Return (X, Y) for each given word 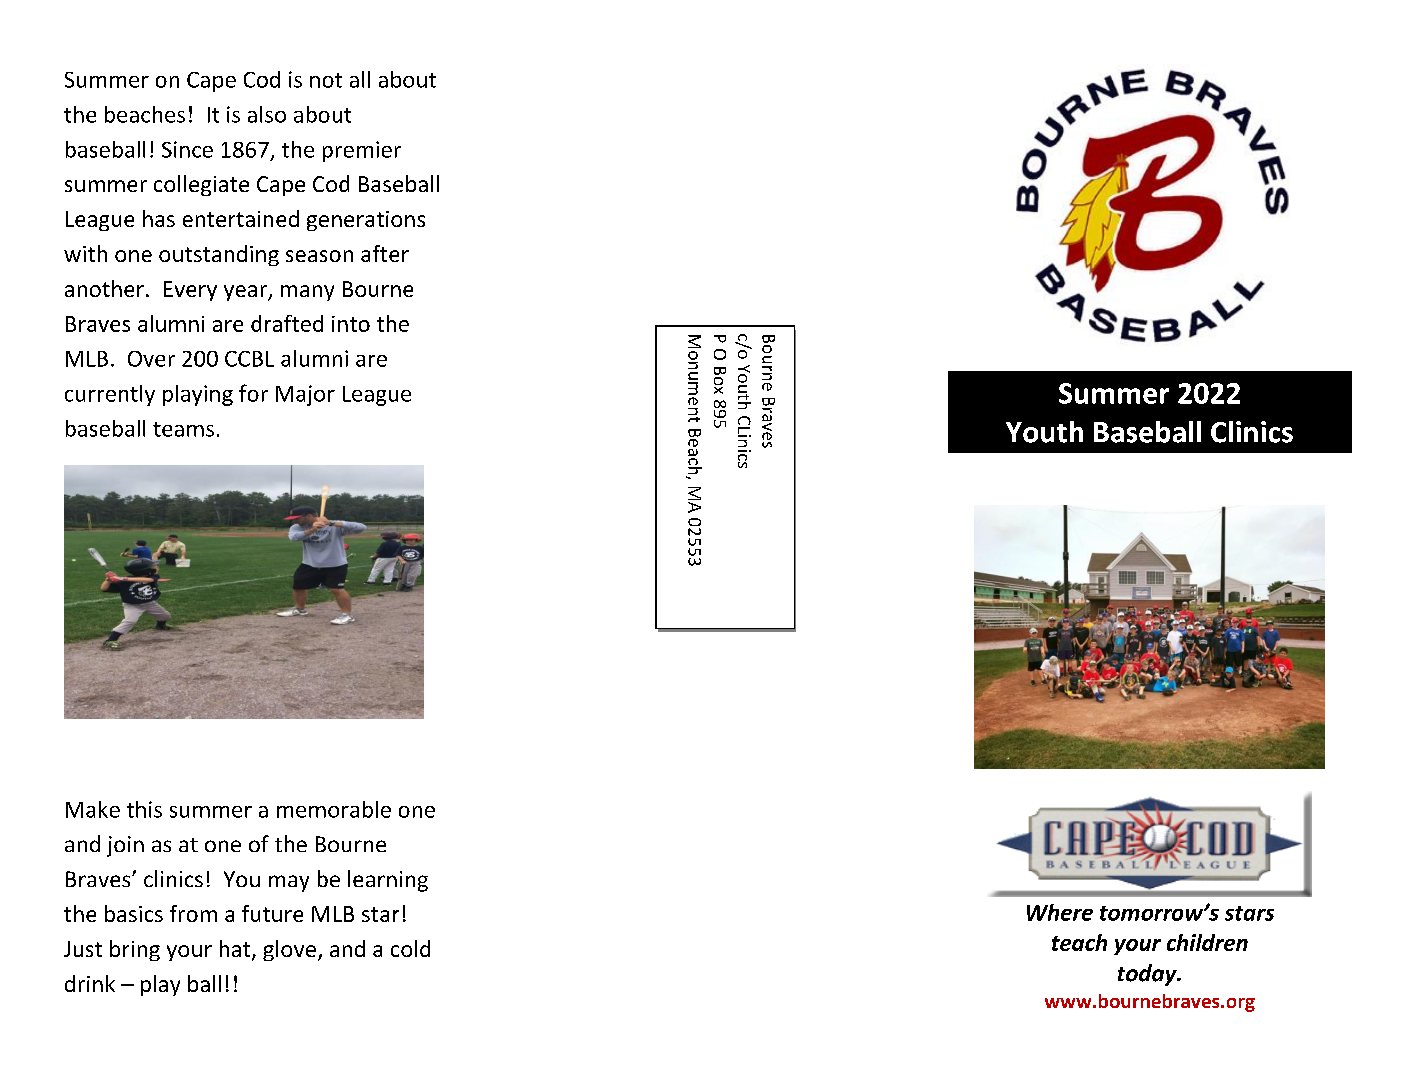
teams (183, 429)
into (351, 324)
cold (410, 948)
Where (1060, 912)
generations (366, 221)
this (144, 809)
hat (236, 950)
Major (305, 395)
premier (362, 151)
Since (187, 149)
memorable (334, 809)
